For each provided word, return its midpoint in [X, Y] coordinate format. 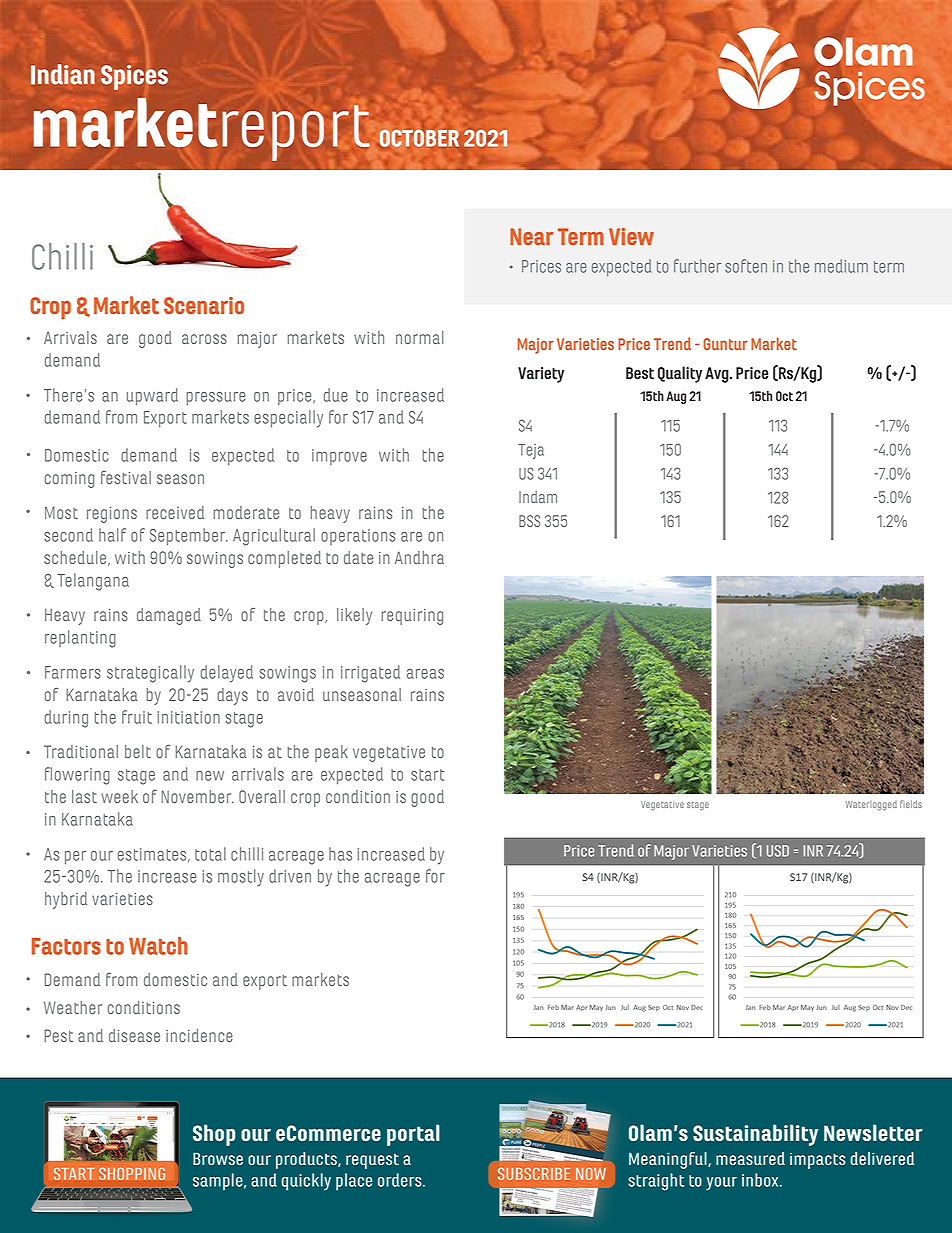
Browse [218, 1158]
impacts [818, 1161]
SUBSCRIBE [534, 1173]
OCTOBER [419, 138]
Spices [134, 77]
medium [841, 266]
